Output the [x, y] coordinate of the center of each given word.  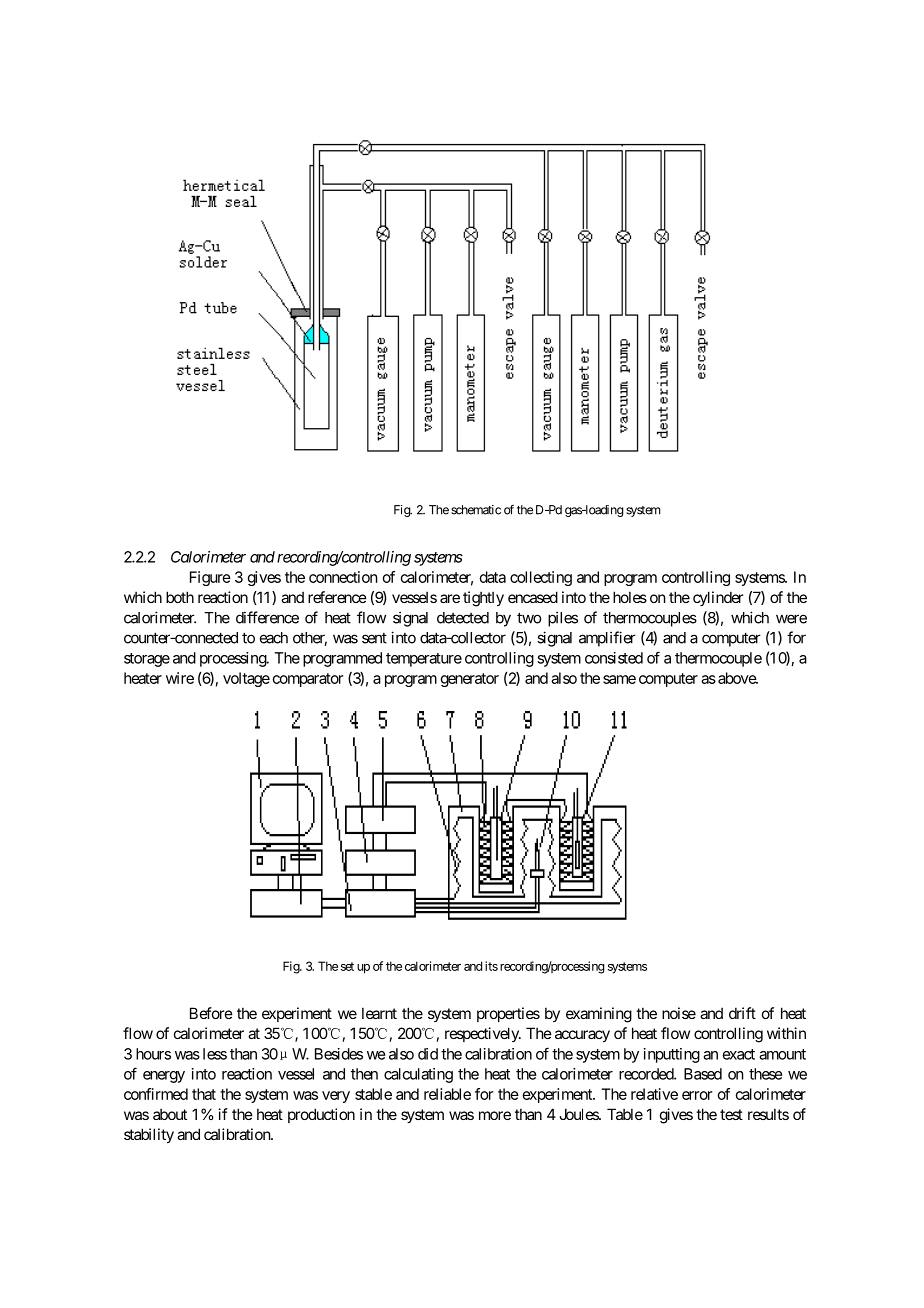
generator [470, 680]
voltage [246, 679]
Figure [210, 578]
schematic [476, 510]
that [204, 1094]
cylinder [718, 598]
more [495, 1115]
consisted [614, 658]
